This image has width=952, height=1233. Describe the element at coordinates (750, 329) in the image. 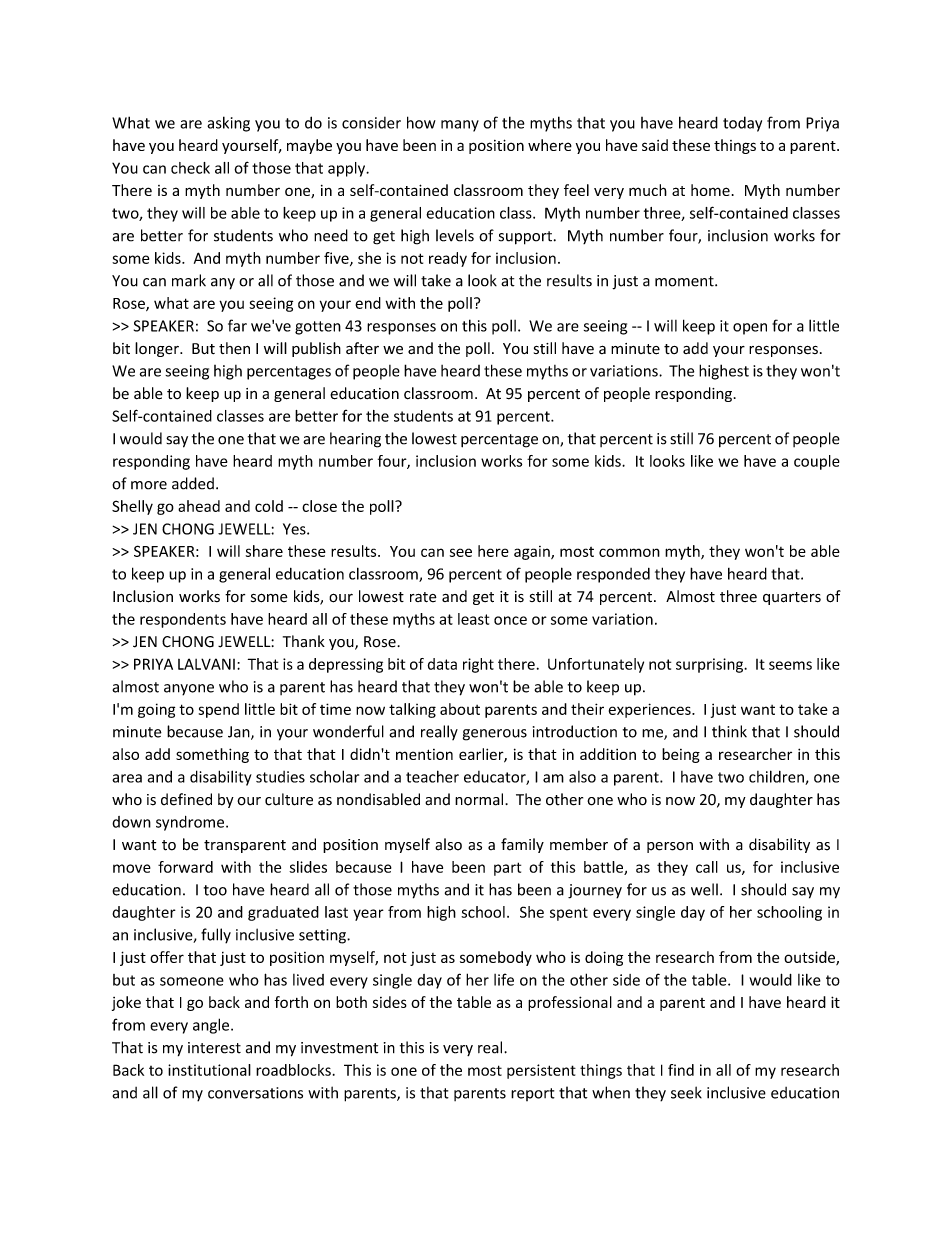

I see `open` at that location.
